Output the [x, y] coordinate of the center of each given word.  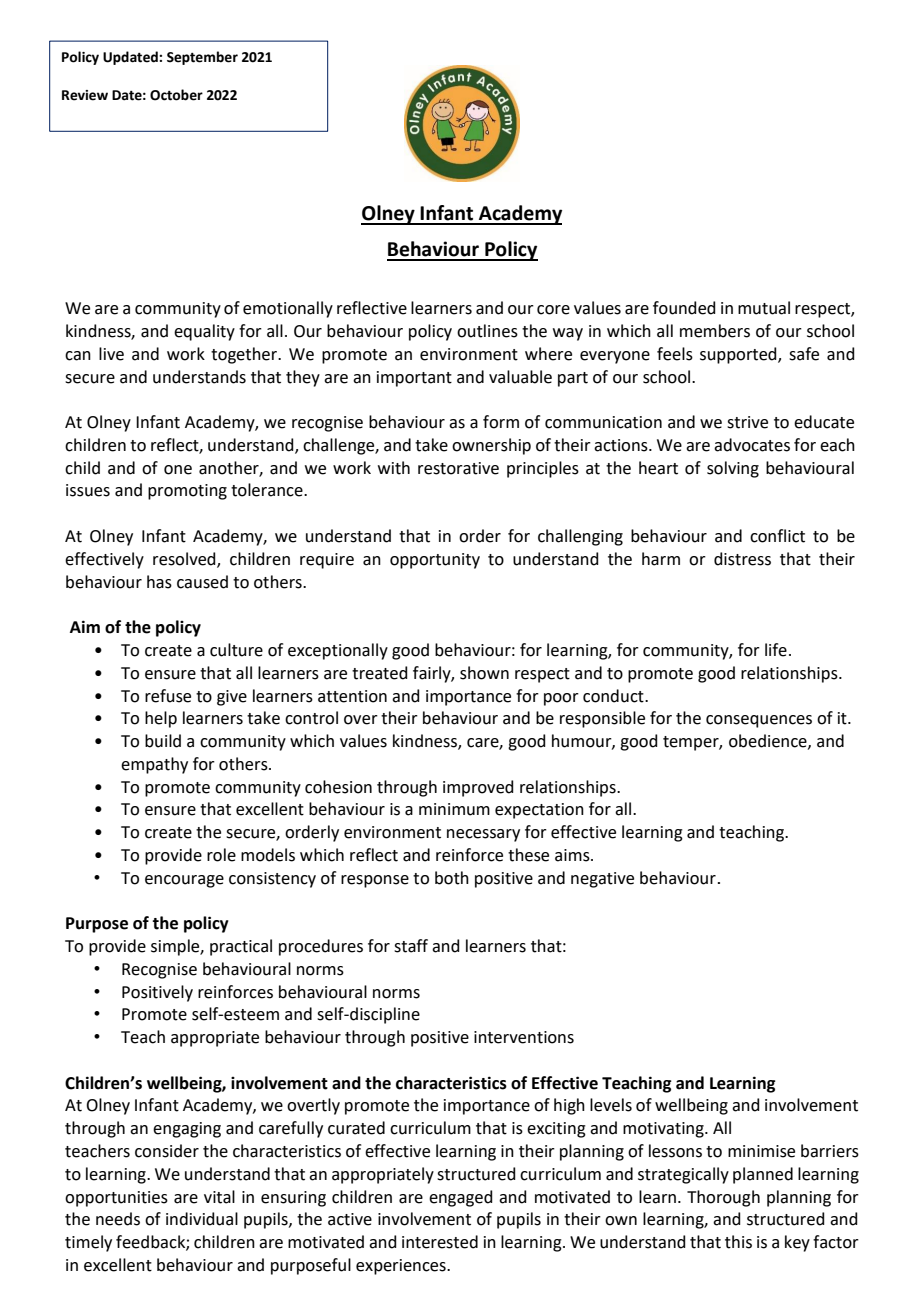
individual [202, 1219]
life [776, 650]
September [202, 58]
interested [440, 1242]
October [176, 95]
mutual [764, 308]
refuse [168, 696]
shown [484, 673]
